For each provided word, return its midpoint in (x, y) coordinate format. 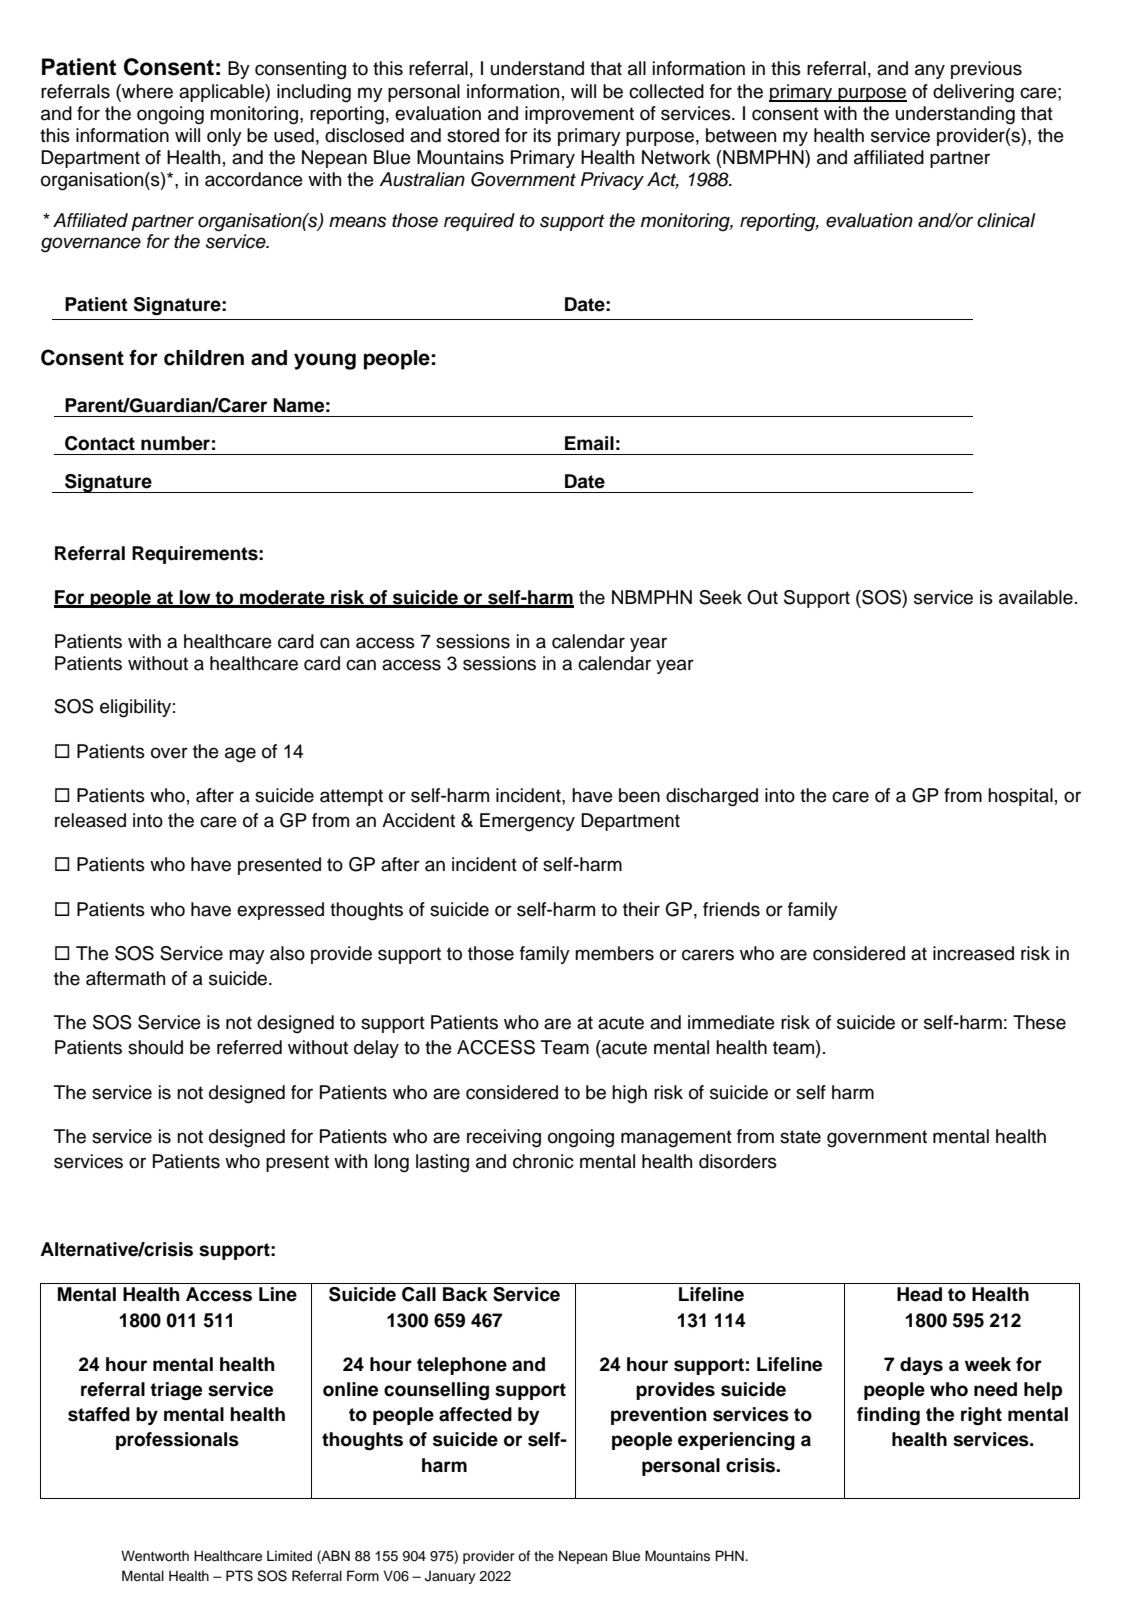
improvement (579, 115)
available (1036, 597)
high (629, 1094)
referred (249, 1047)
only (224, 137)
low (195, 598)
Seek (720, 597)
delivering (973, 93)
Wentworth (155, 1556)
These (1039, 1022)
